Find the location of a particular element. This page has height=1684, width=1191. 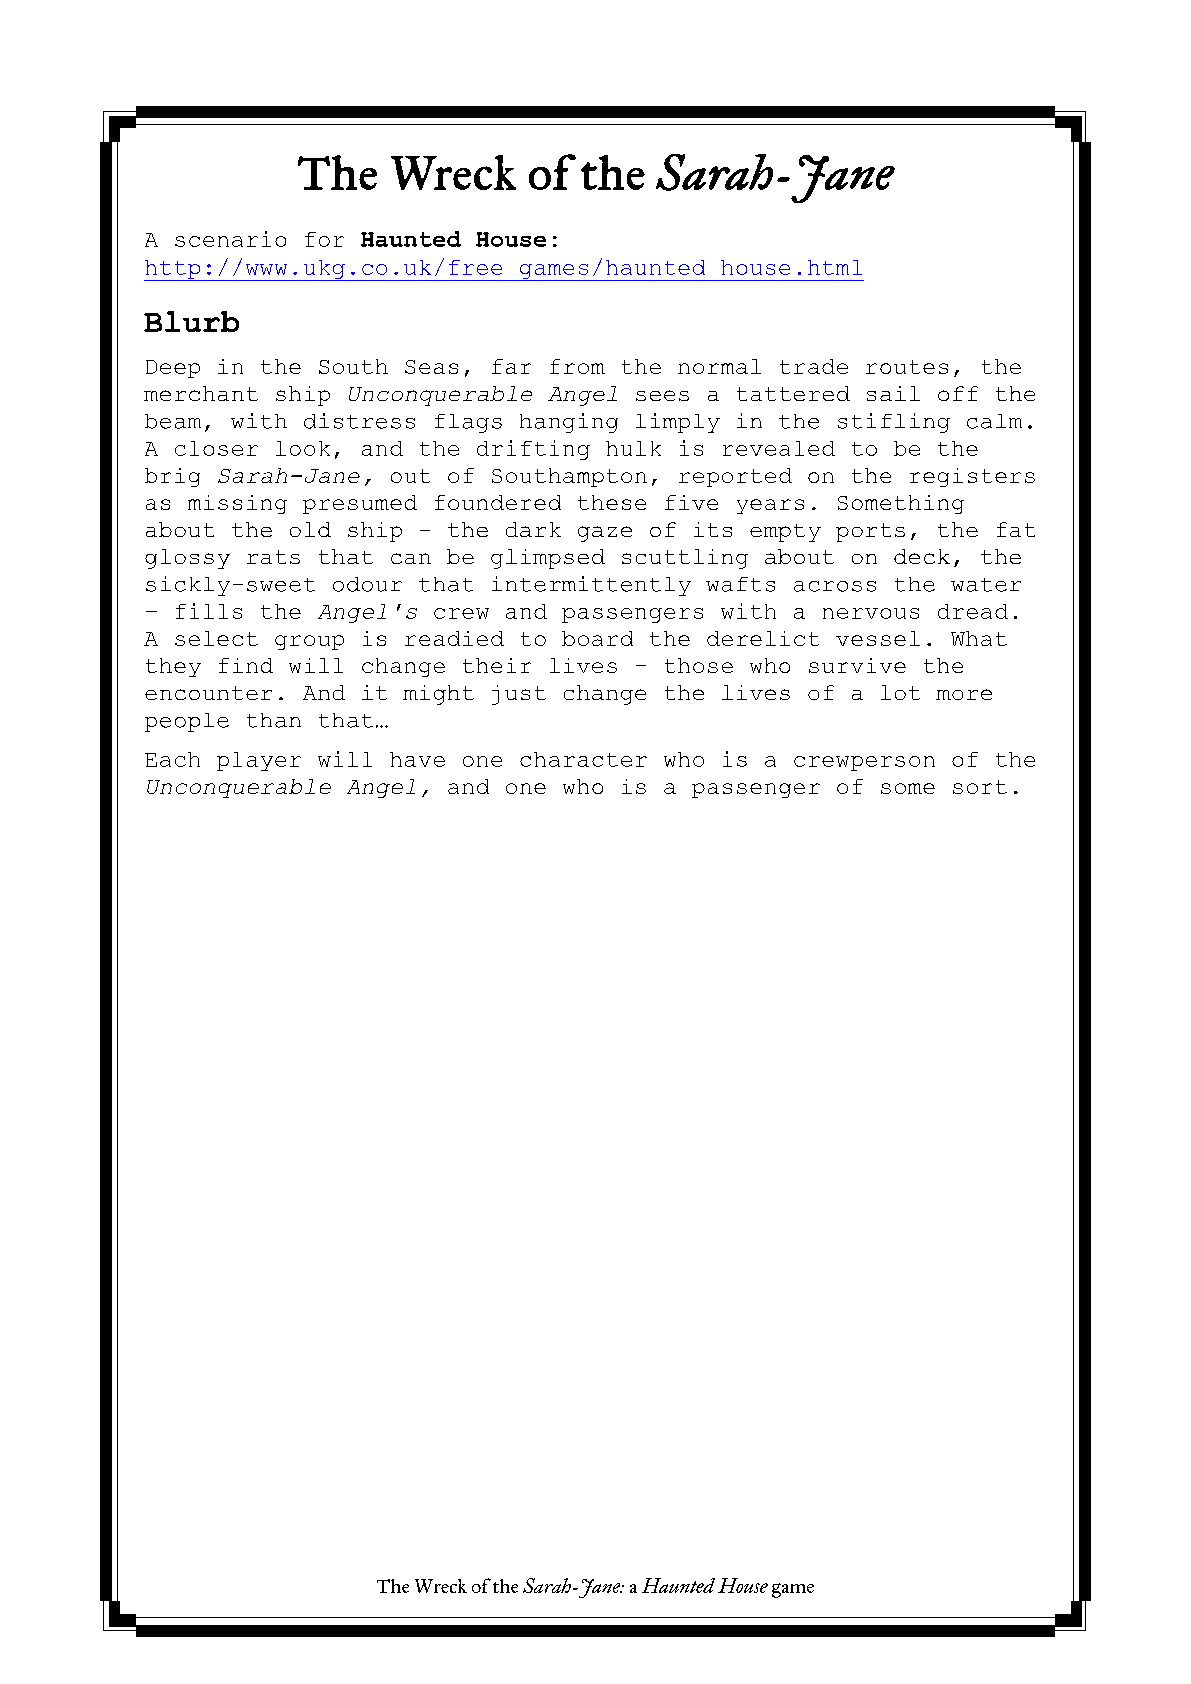

hulk is located at coordinates (633, 448).
